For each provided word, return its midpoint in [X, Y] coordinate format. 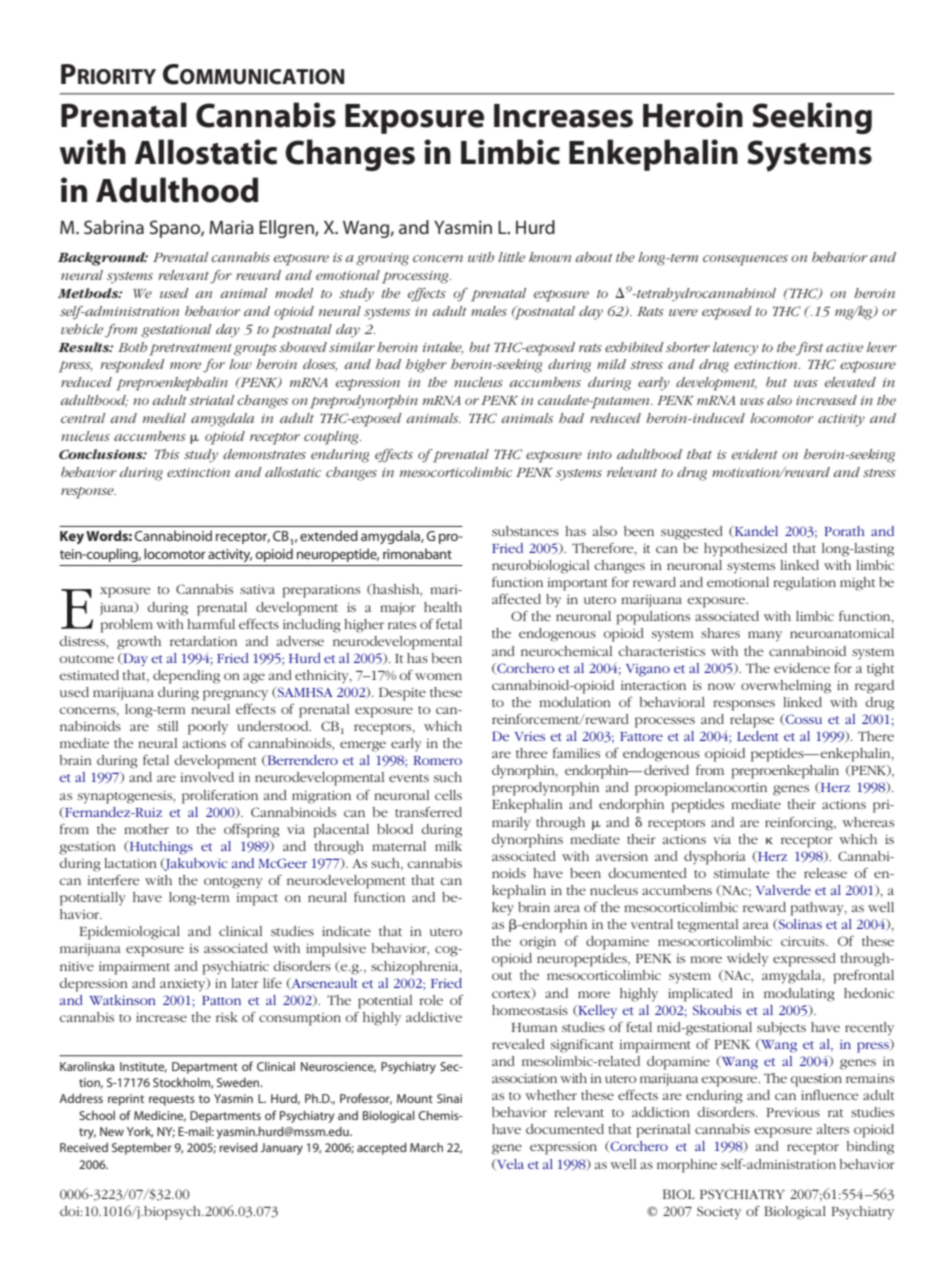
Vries [529, 736]
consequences [745, 260]
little [511, 257]
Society [719, 1212]
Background [103, 259]
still [168, 726]
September [142, 1149]
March [426, 1147]
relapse [752, 721]
